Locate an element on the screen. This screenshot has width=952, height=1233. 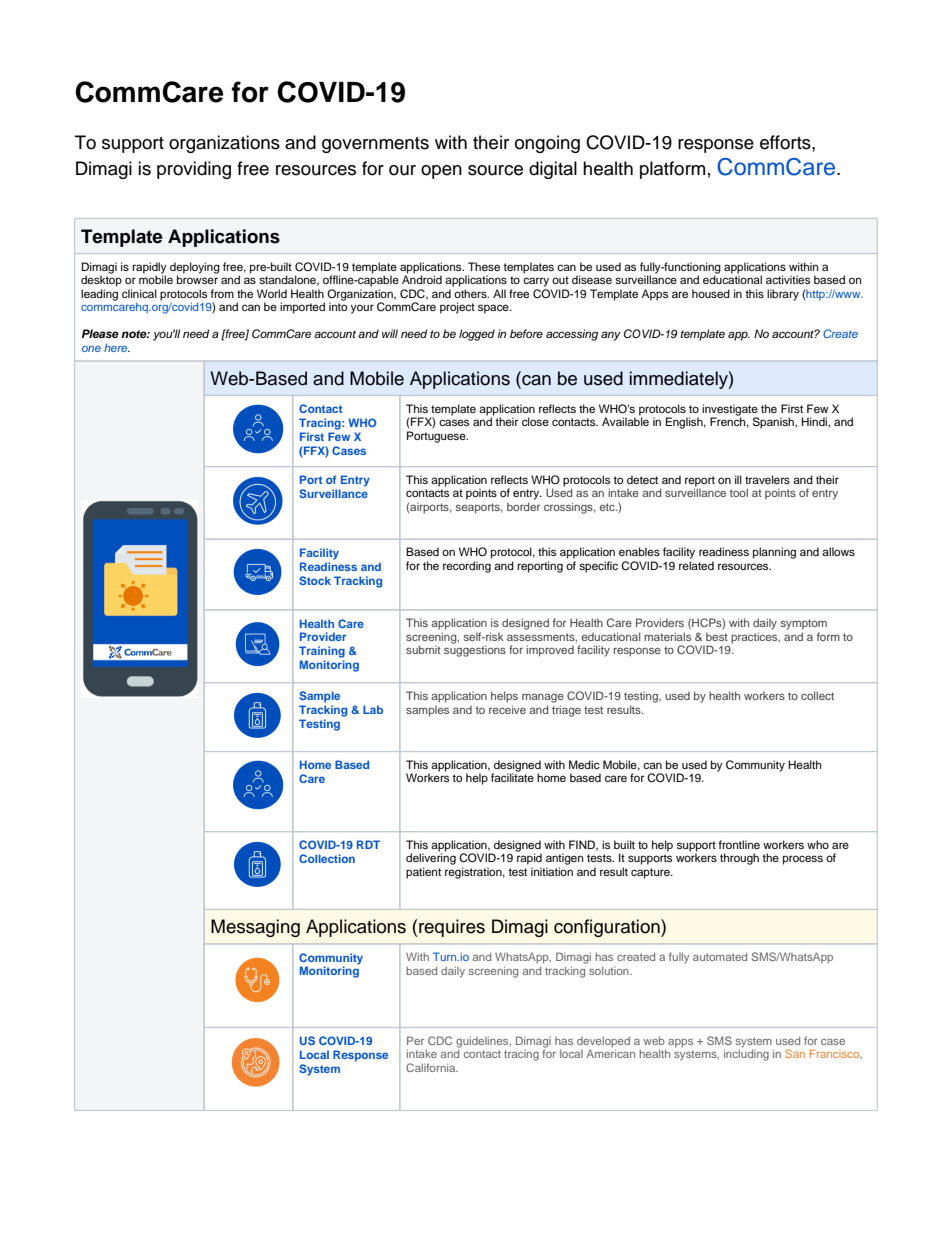
activities is located at coordinates (788, 279).
